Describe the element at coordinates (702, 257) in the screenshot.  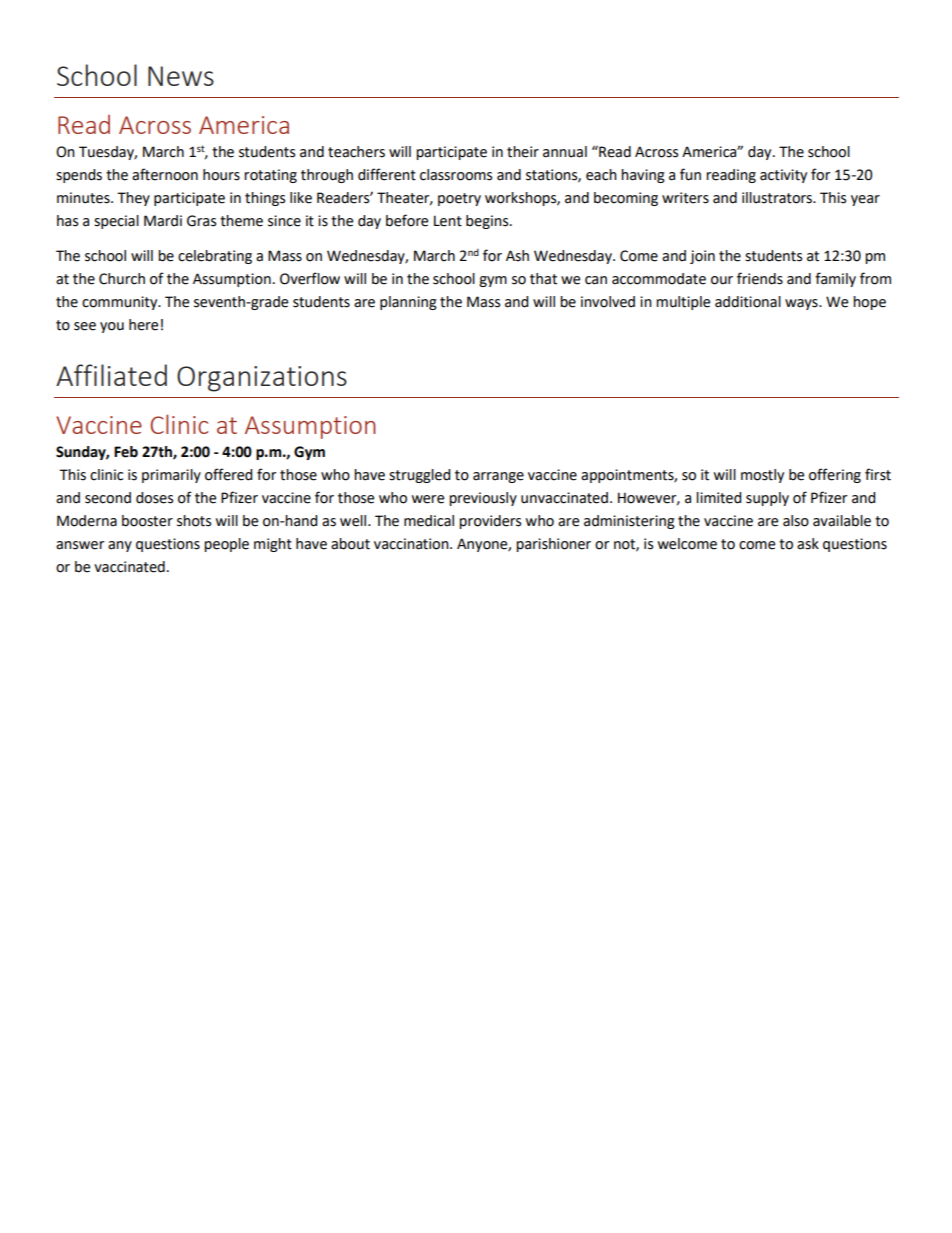
I see `join` at that location.
